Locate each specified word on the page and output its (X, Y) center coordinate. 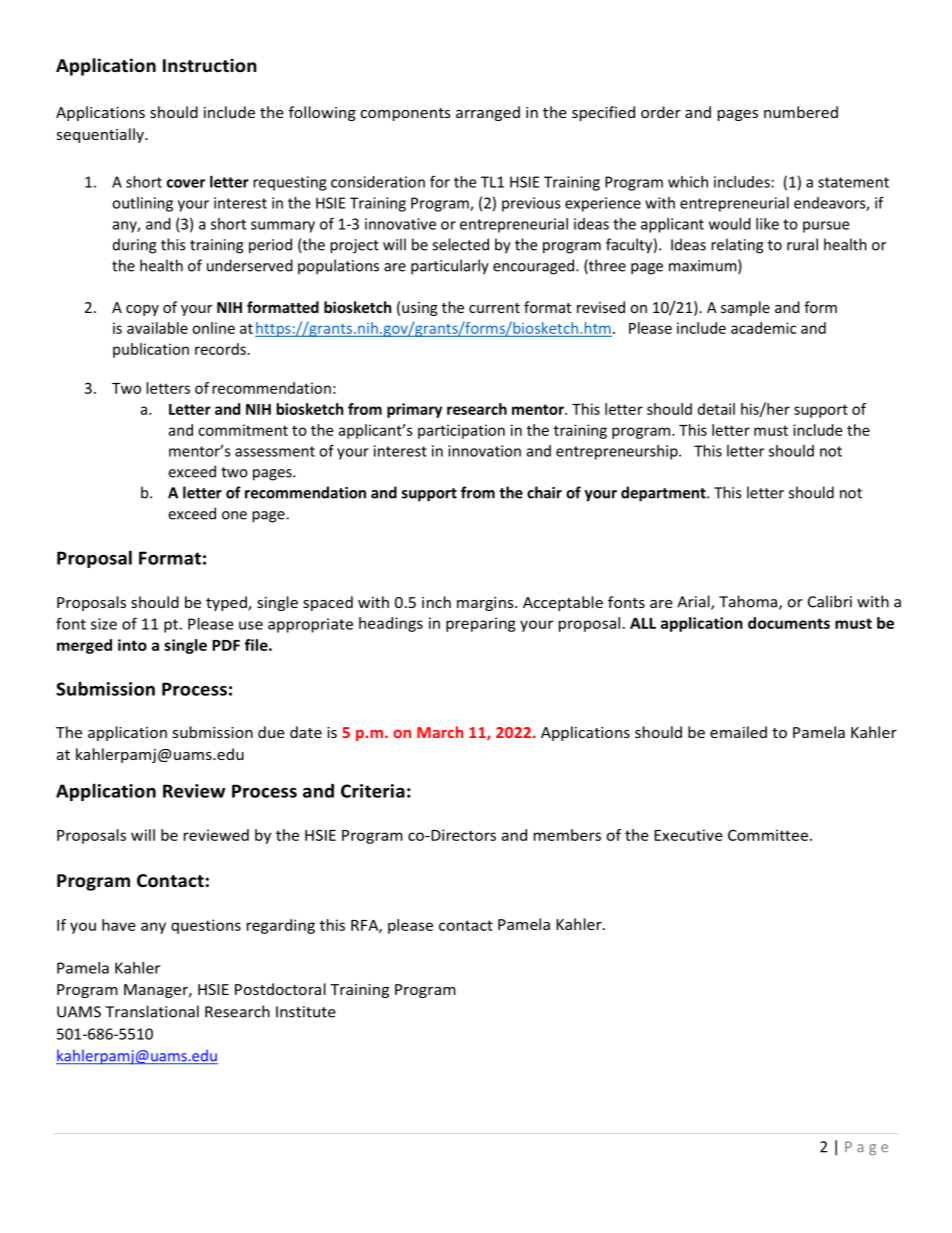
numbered (801, 112)
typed (227, 603)
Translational (152, 1011)
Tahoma (749, 602)
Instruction (210, 65)
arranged (488, 113)
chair (544, 492)
